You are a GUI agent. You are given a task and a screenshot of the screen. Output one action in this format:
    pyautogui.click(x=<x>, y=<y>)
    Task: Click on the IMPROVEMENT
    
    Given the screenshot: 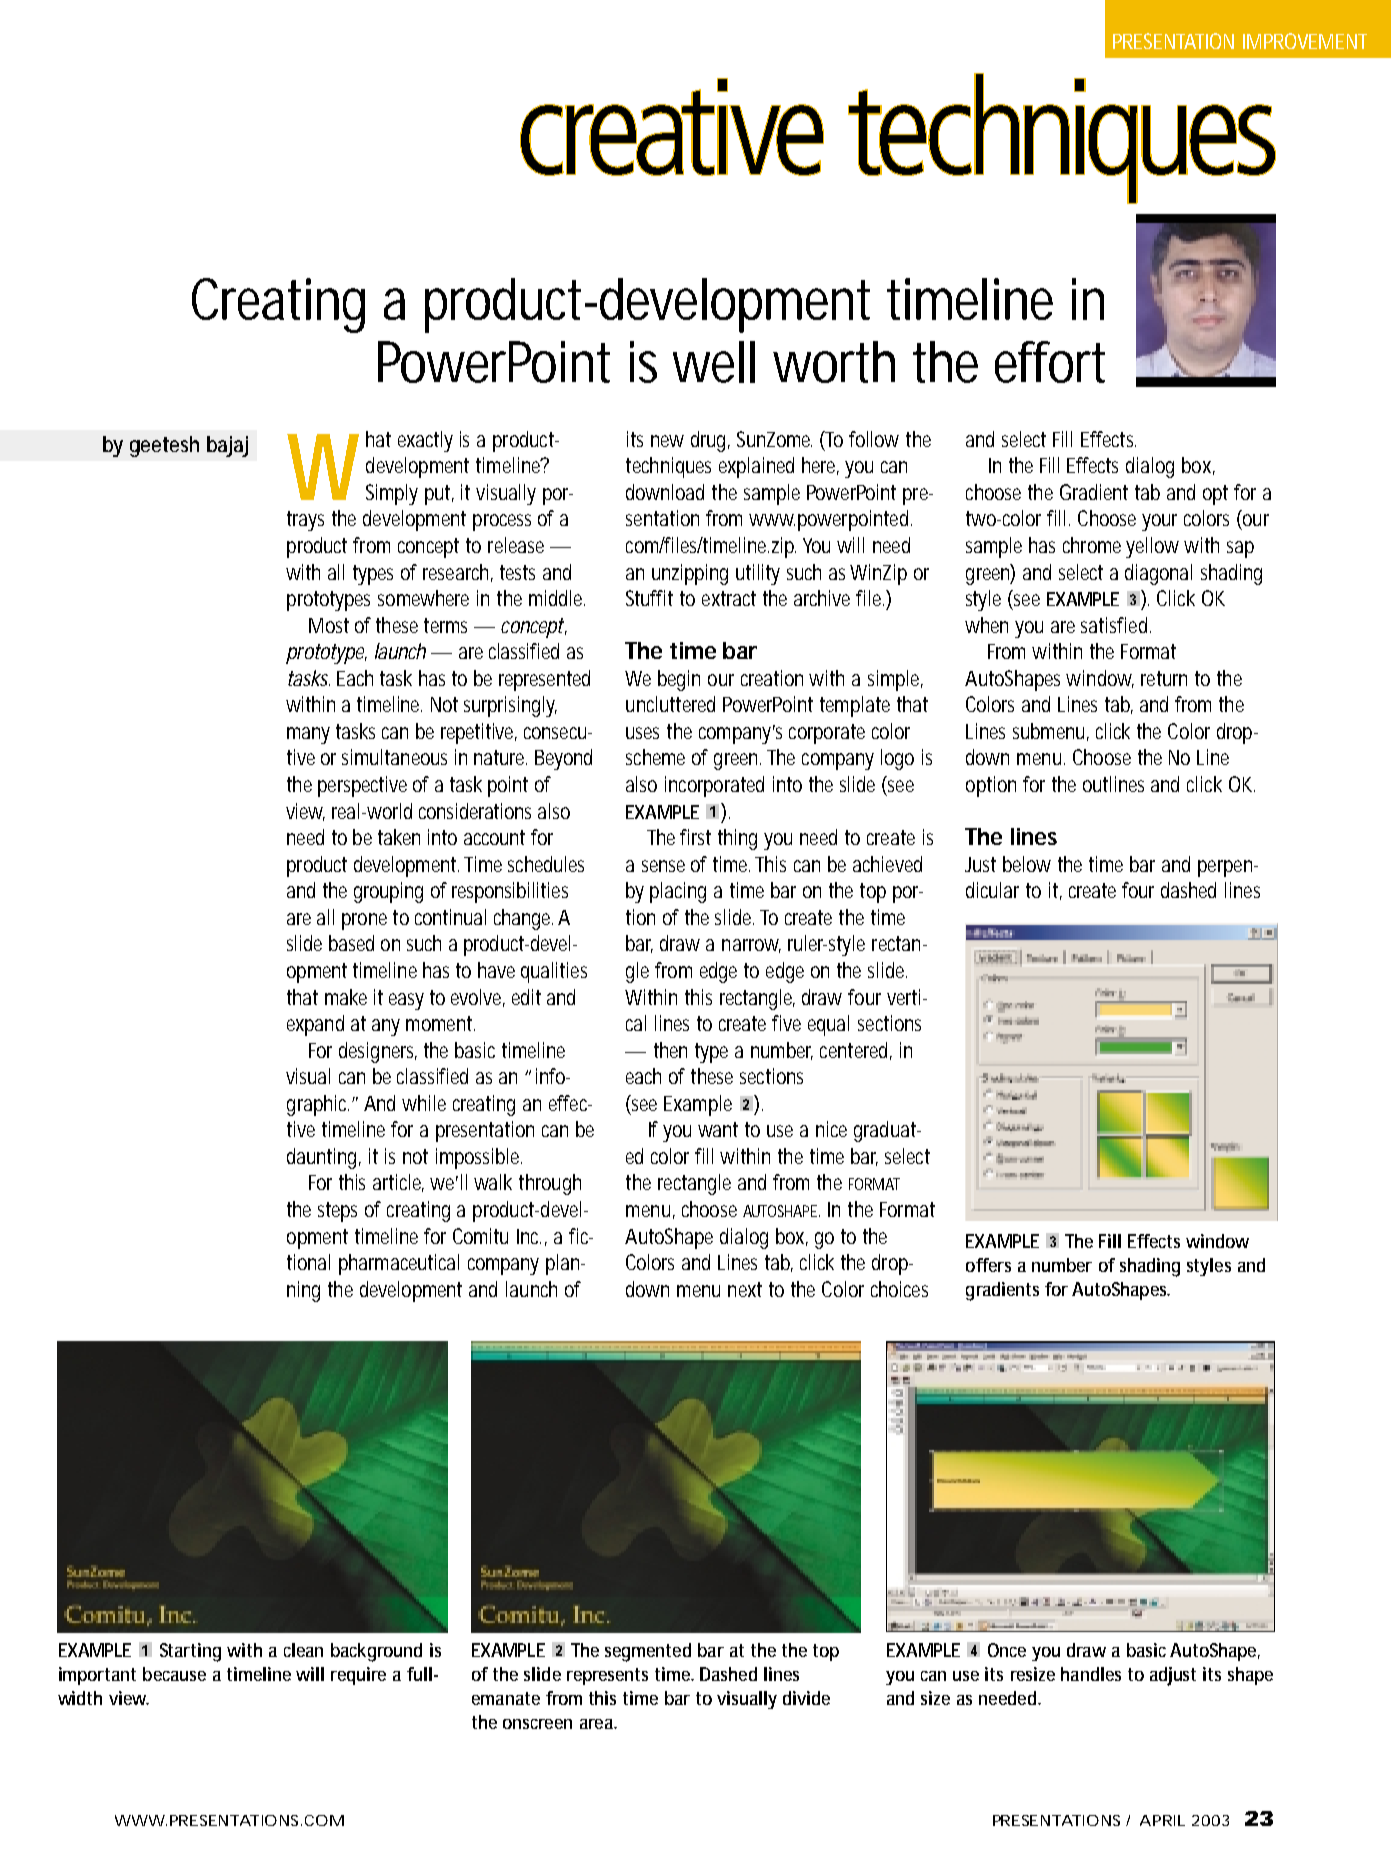 What is the action you would take?
    pyautogui.click(x=1305, y=41)
